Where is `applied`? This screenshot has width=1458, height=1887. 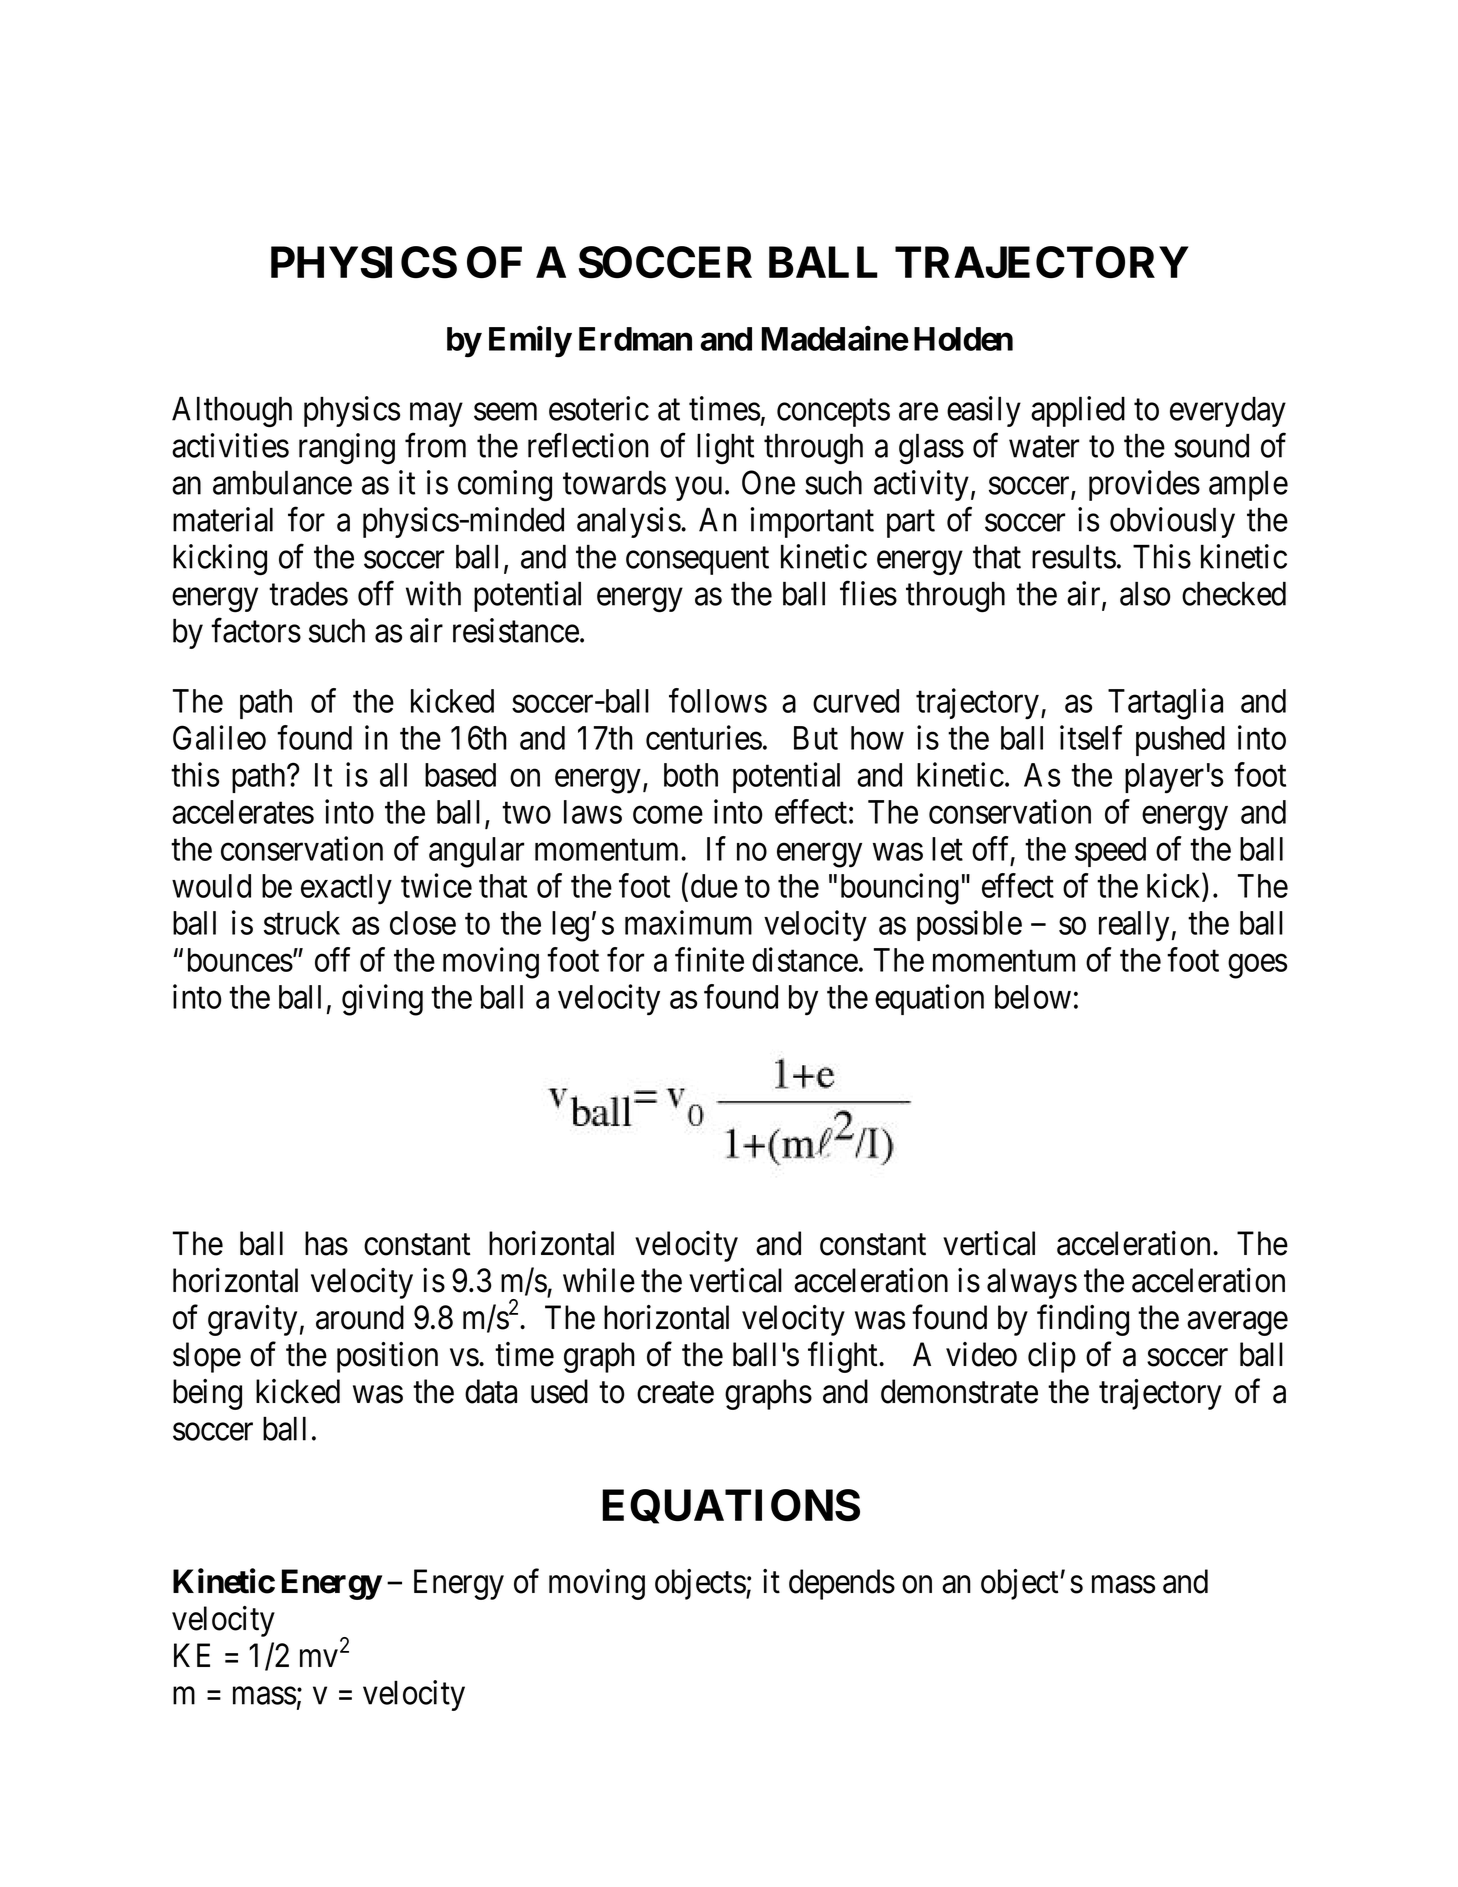 applied is located at coordinates (1078, 411).
